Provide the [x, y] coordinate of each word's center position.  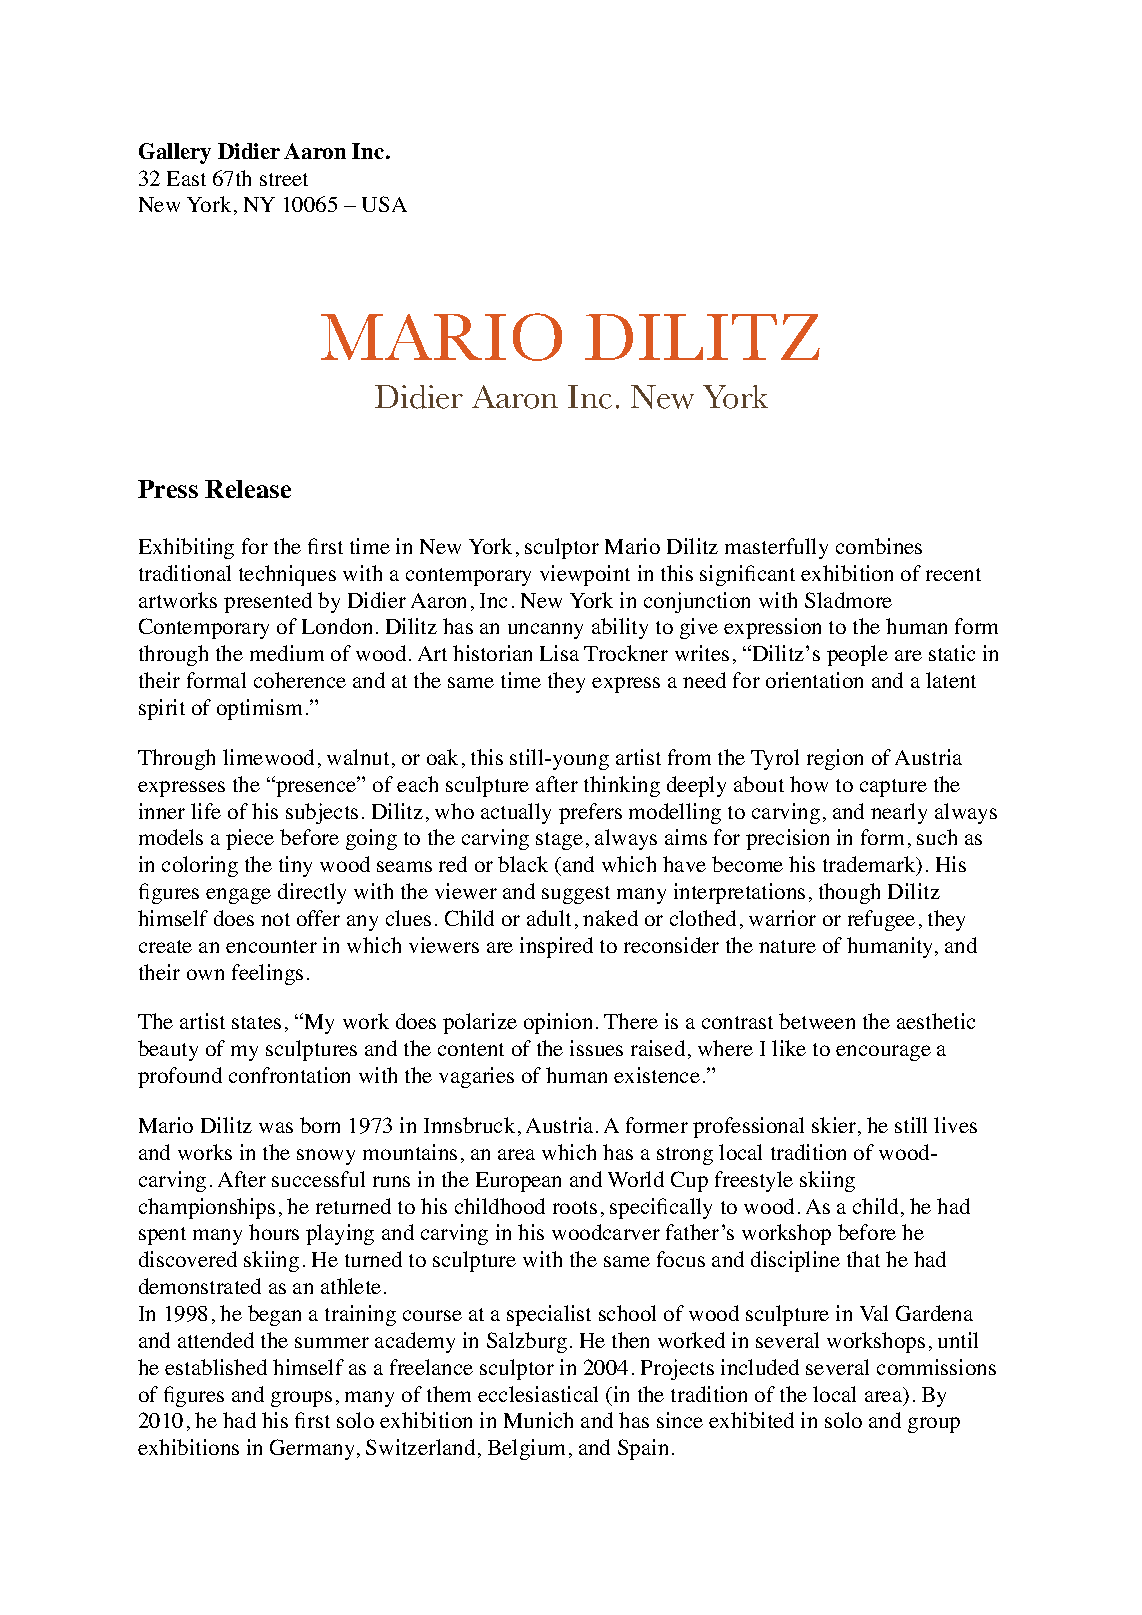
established [216, 1367]
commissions [936, 1367]
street [284, 179]
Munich [538, 1420]
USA [384, 204]
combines [879, 546]
